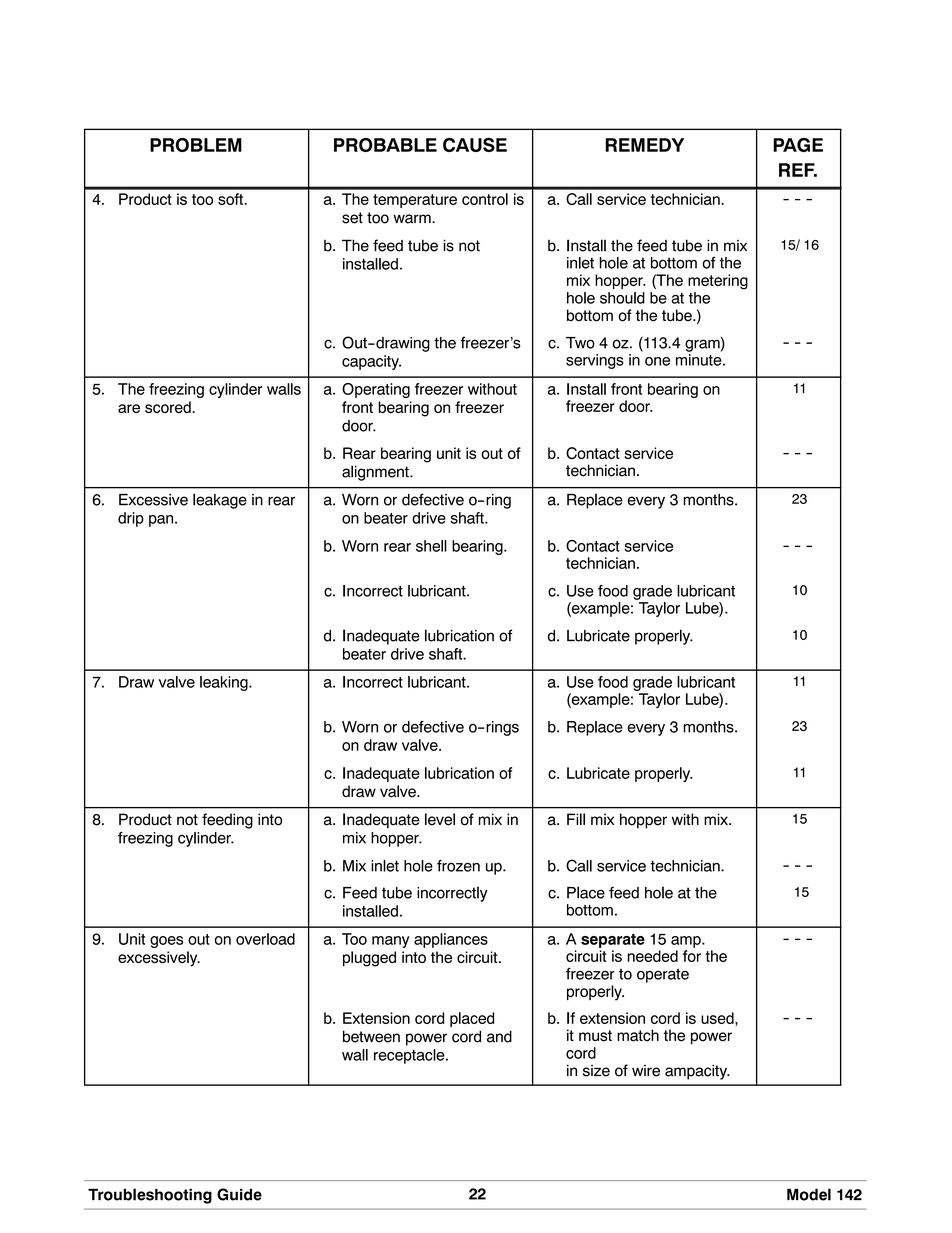  I want to click on Model, so click(809, 1194).
